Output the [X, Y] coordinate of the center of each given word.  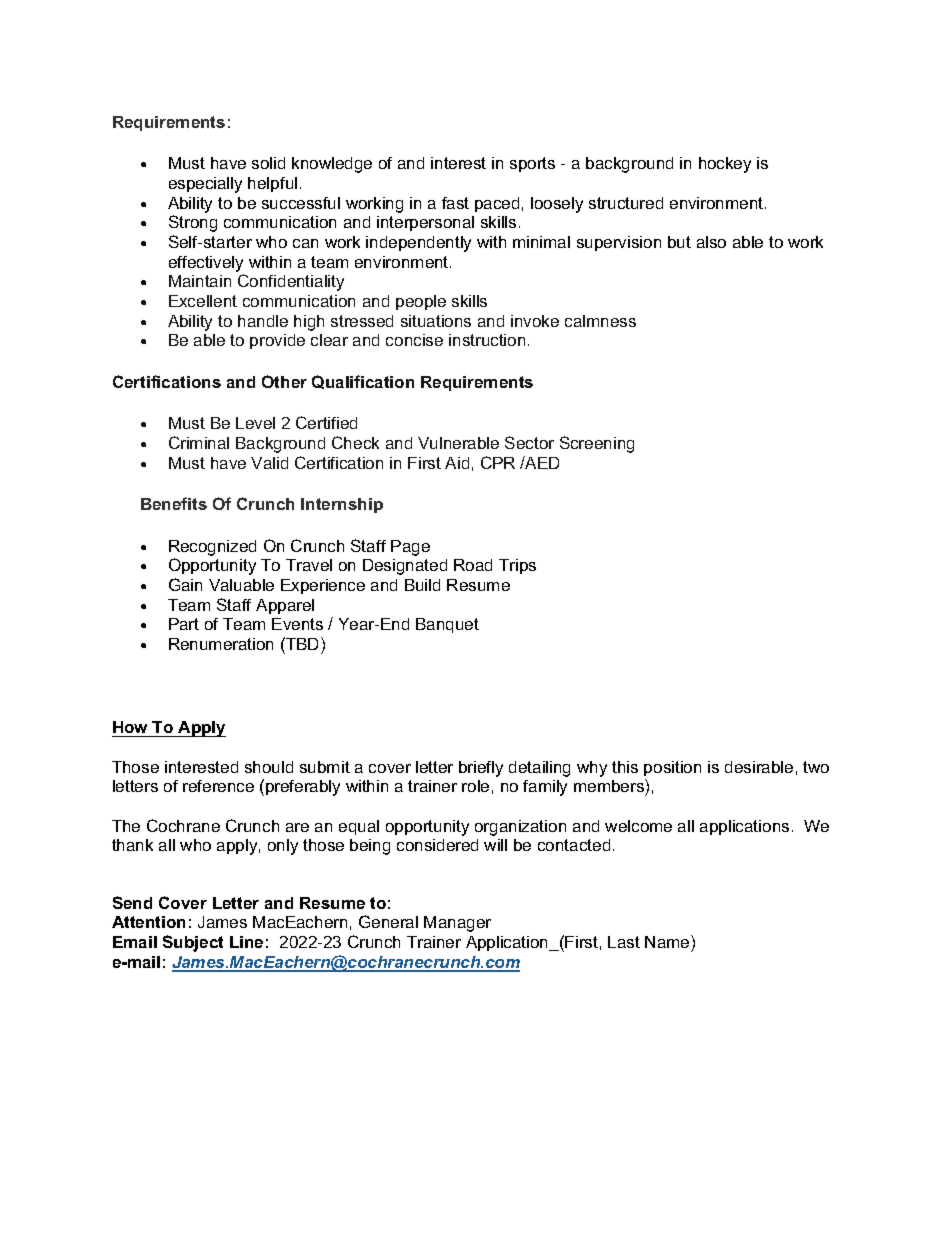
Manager [457, 924]
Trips [517, 566]
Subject [193, 943]
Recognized [212, 548]
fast [455, 203]
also [711, 242]
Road [473, 565]
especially [205, 185]
